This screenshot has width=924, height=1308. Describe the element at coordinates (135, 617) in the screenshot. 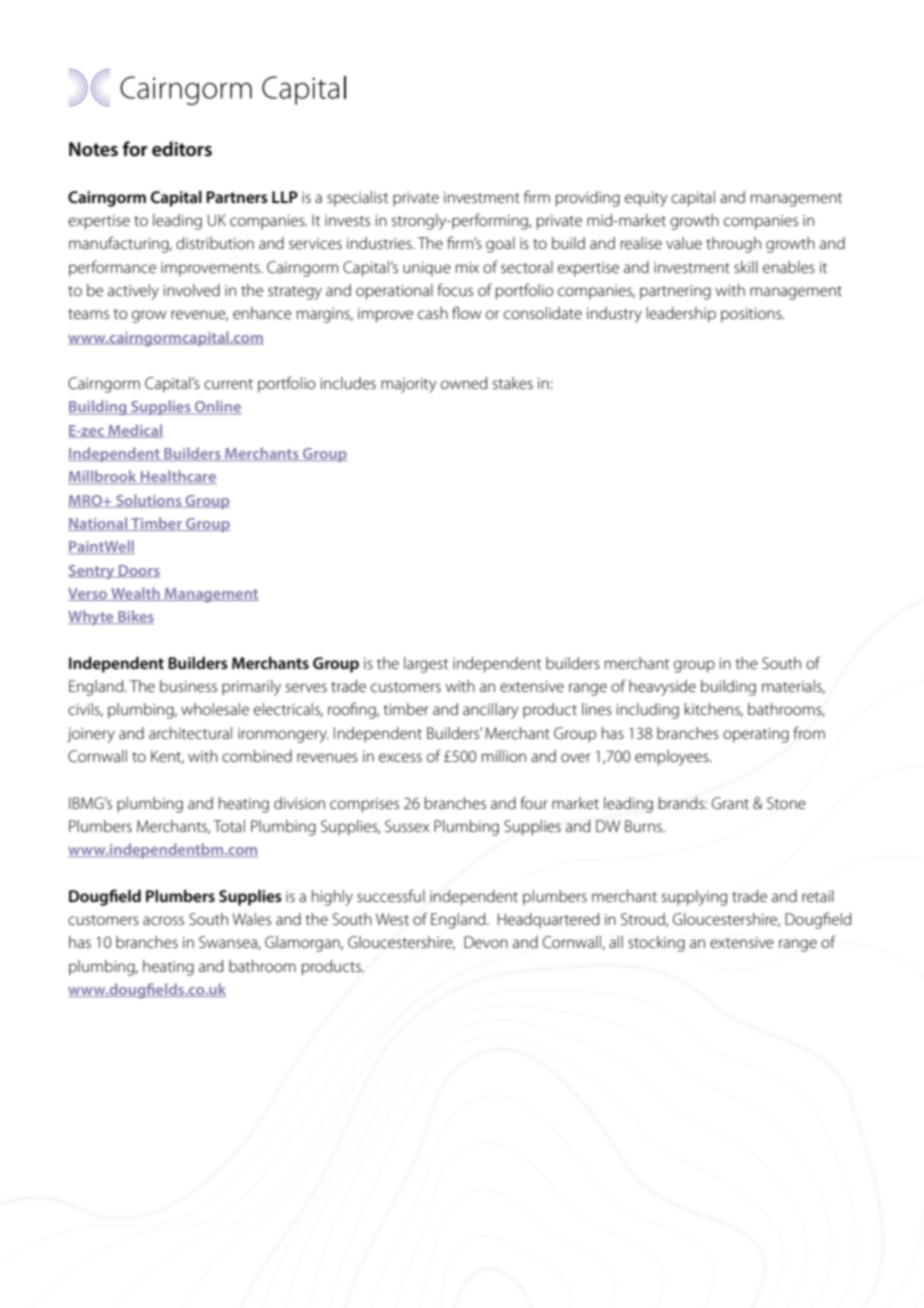

I see `Bikes` at that location.
